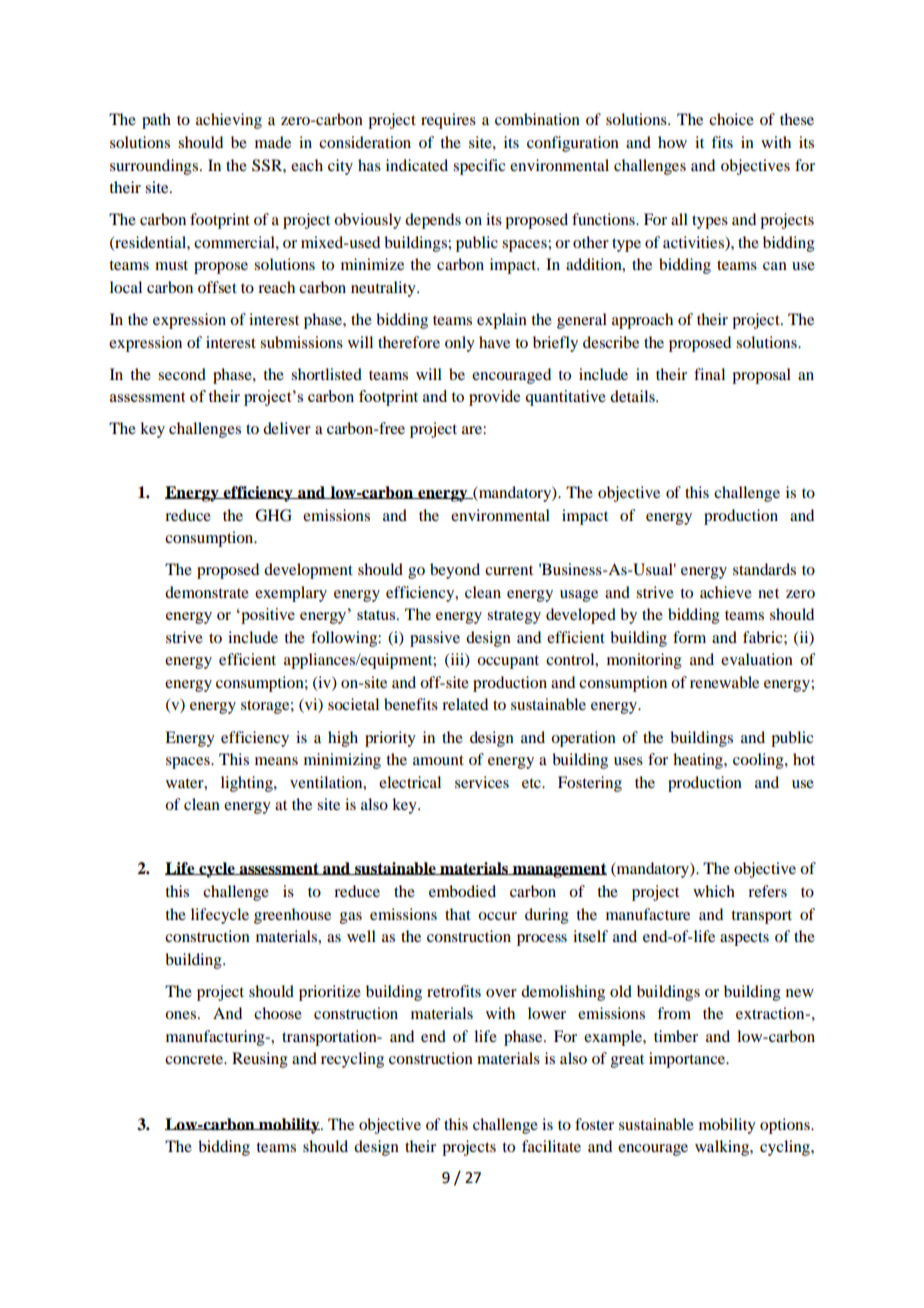 The image size is (924, 1308). What do you see at coordinates (709, 374) in the document?
I see `final` at bounding box center [709, 374].
